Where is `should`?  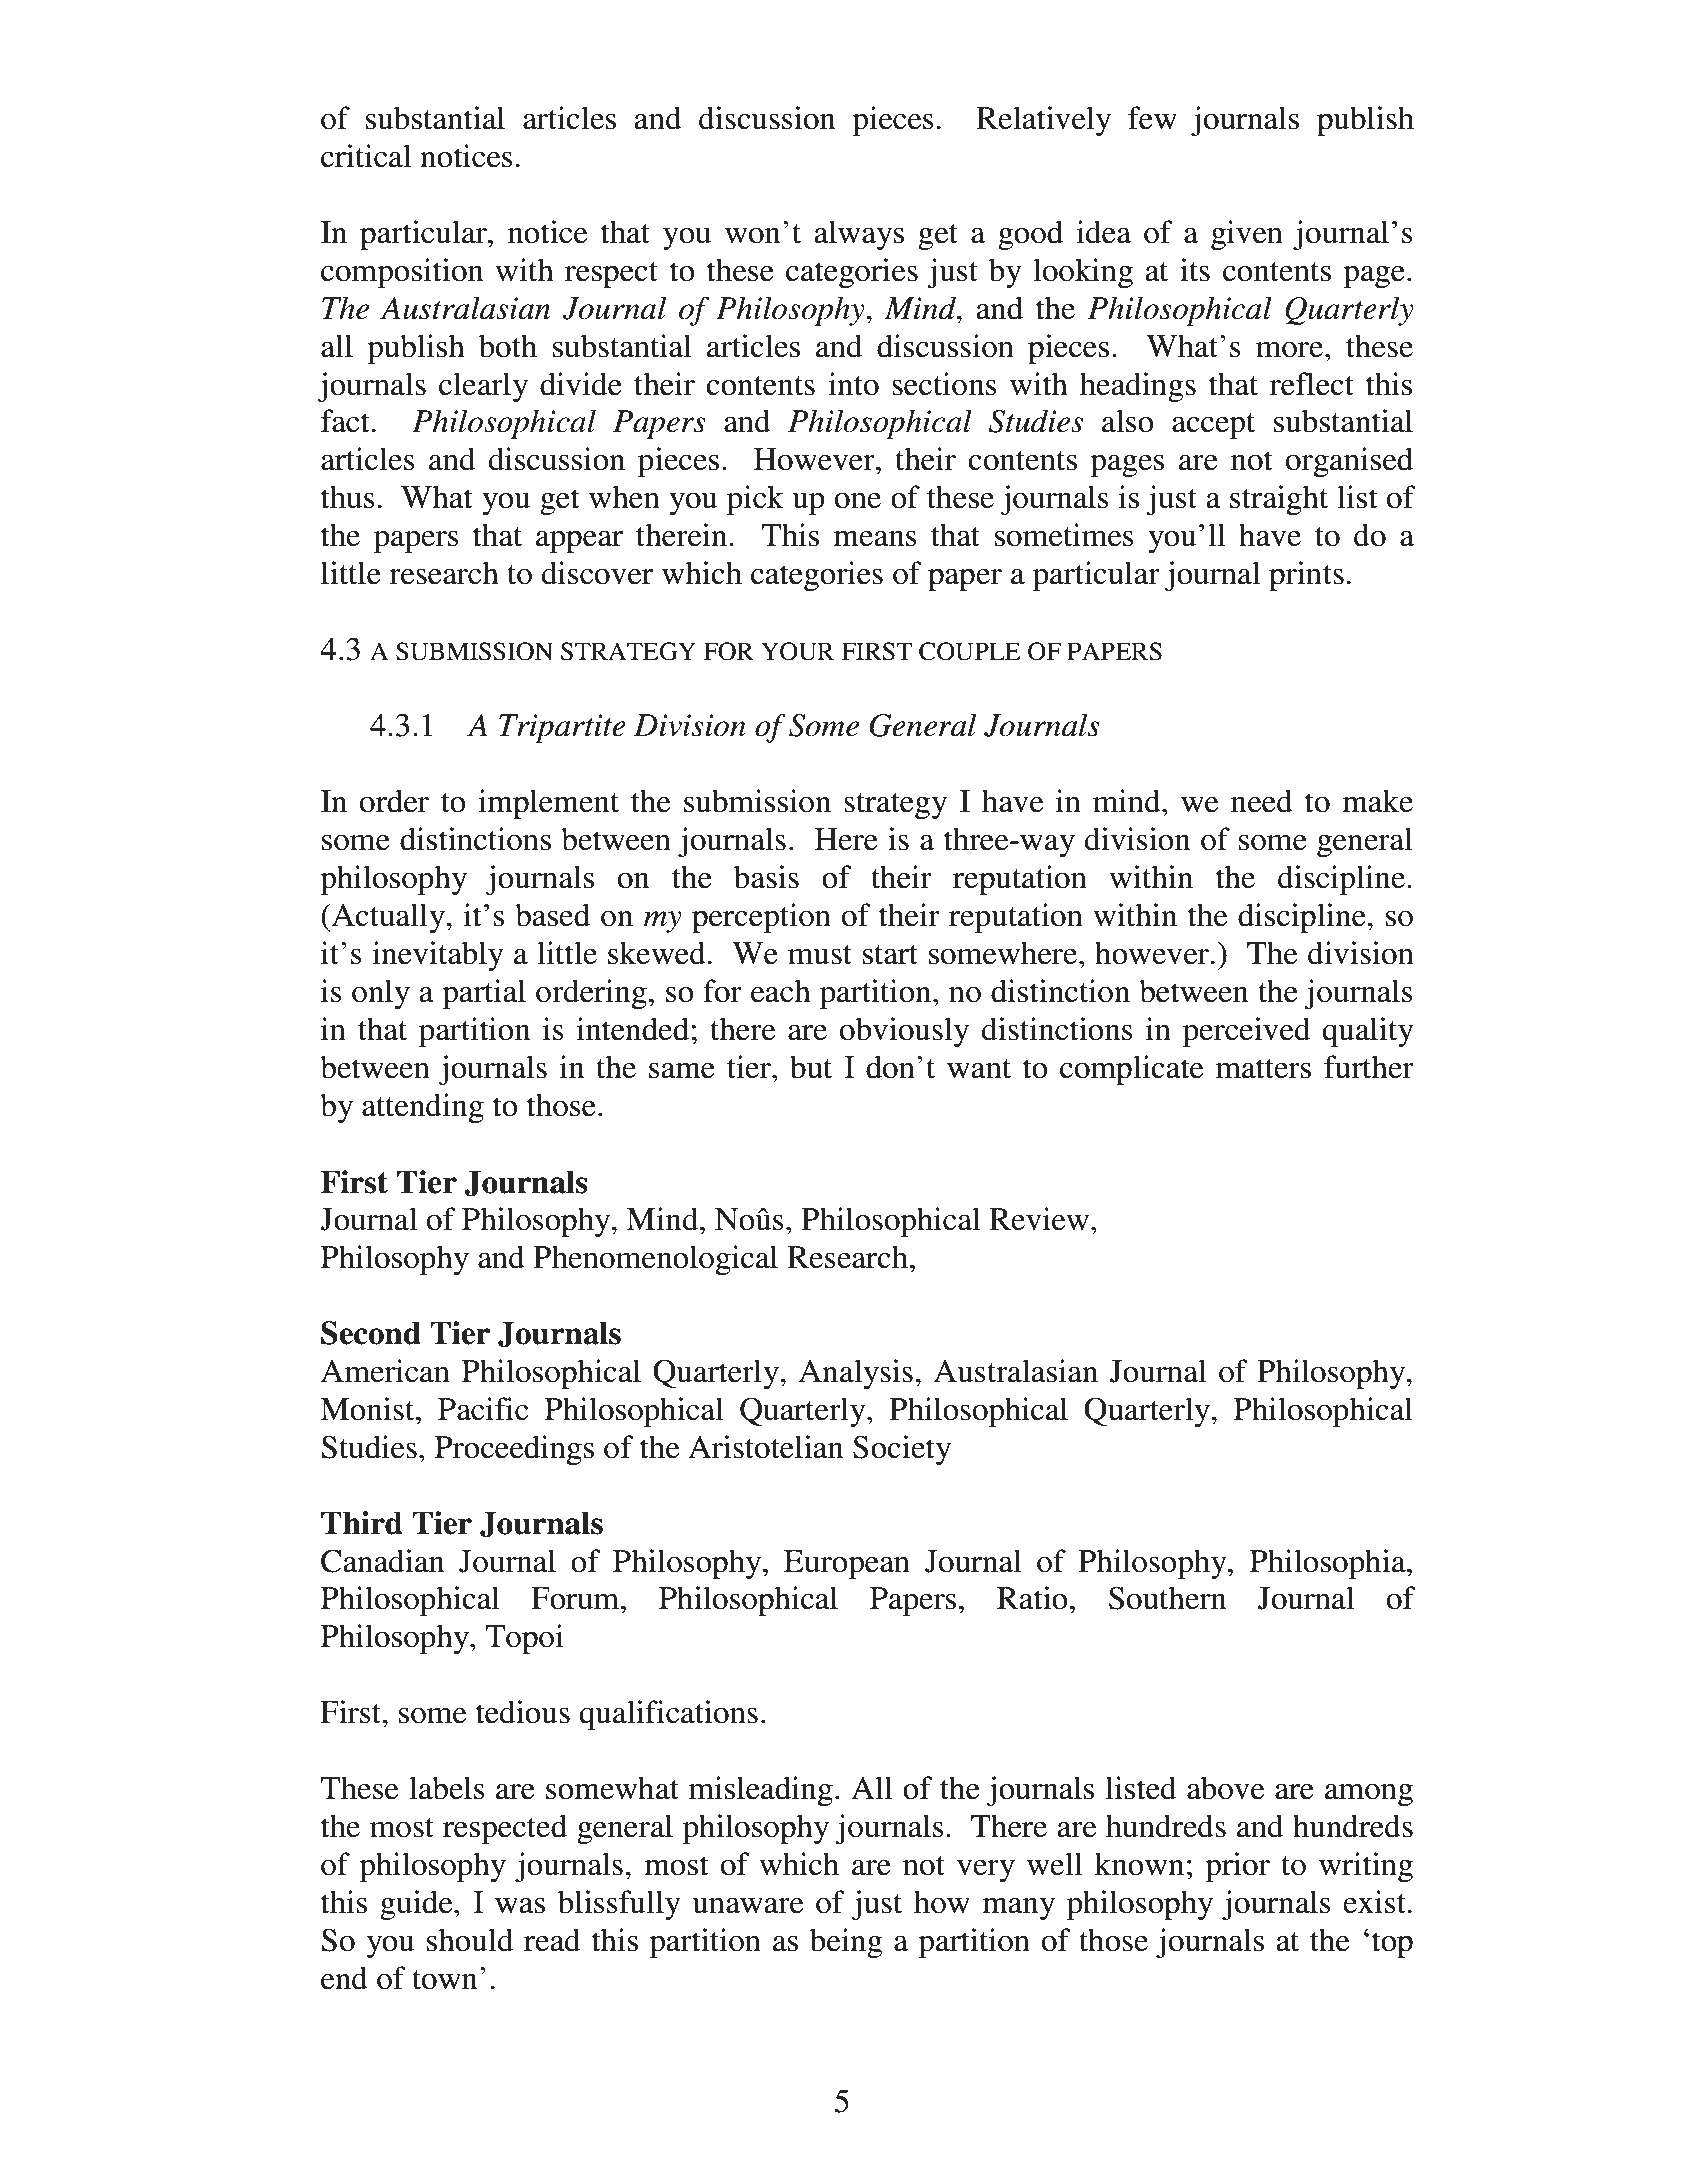
should is located at coordinates (470, 1940).
